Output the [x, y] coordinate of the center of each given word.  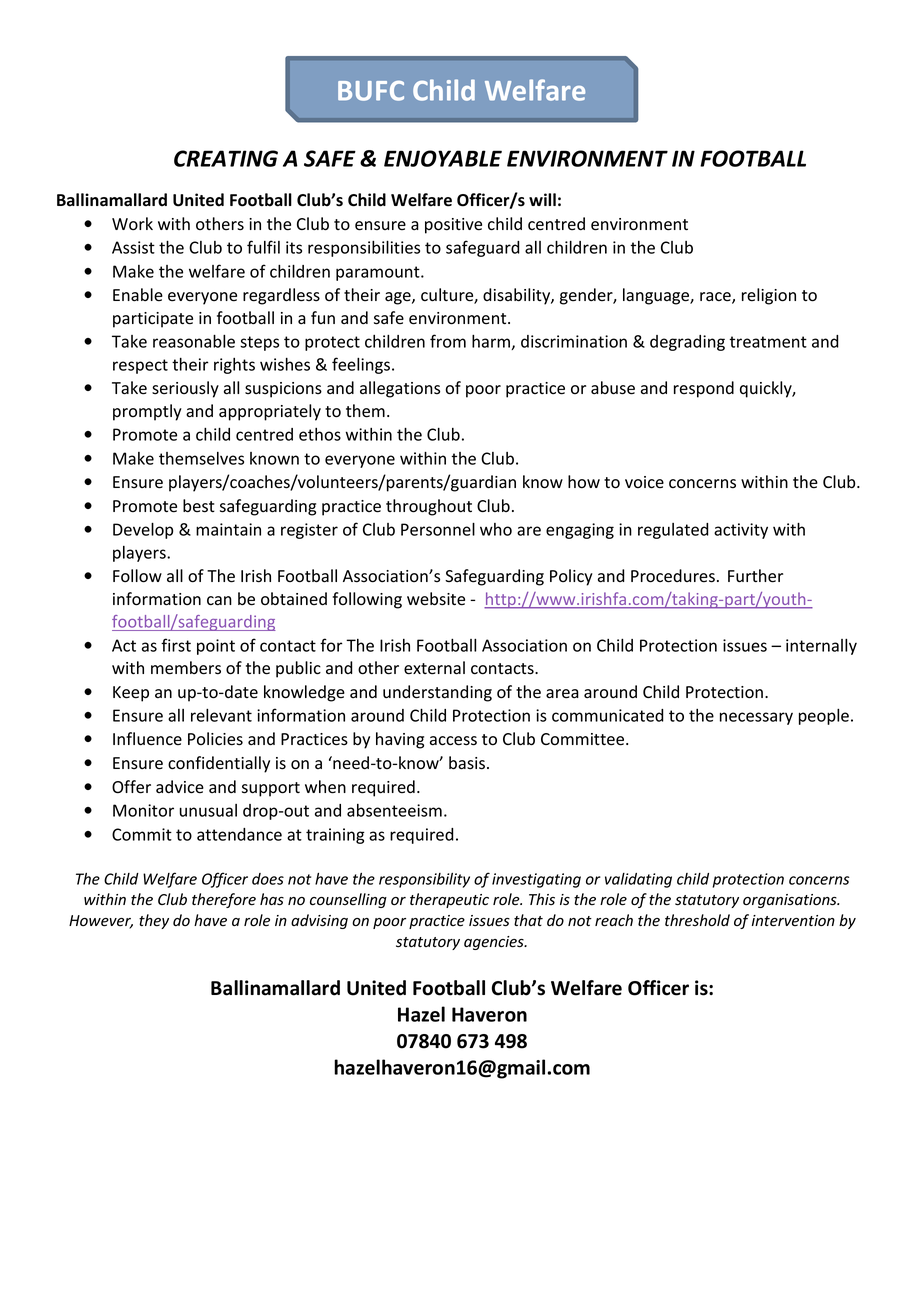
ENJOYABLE [443, 158]
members [186, 668]
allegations [400, 389]
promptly [147, 412]
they [154, 921]
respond [704, 389]
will [542, 199]
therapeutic [449, 900]
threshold [697, 920]
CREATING [226, 158]
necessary [756, 718]
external [434, 668]
